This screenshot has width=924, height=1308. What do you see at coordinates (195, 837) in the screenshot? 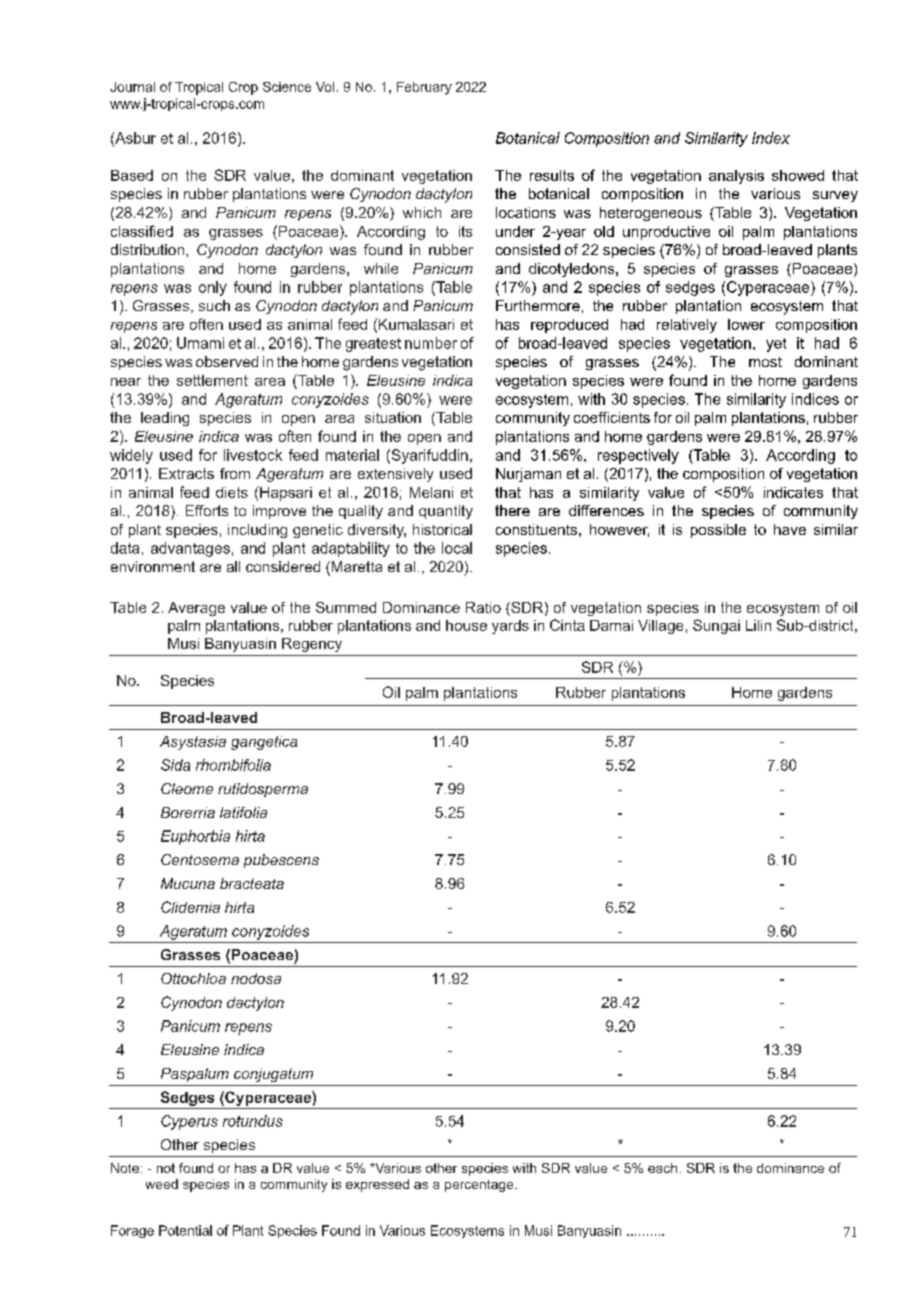
I see `Euphorbia` at bounding box center [195, 837].
